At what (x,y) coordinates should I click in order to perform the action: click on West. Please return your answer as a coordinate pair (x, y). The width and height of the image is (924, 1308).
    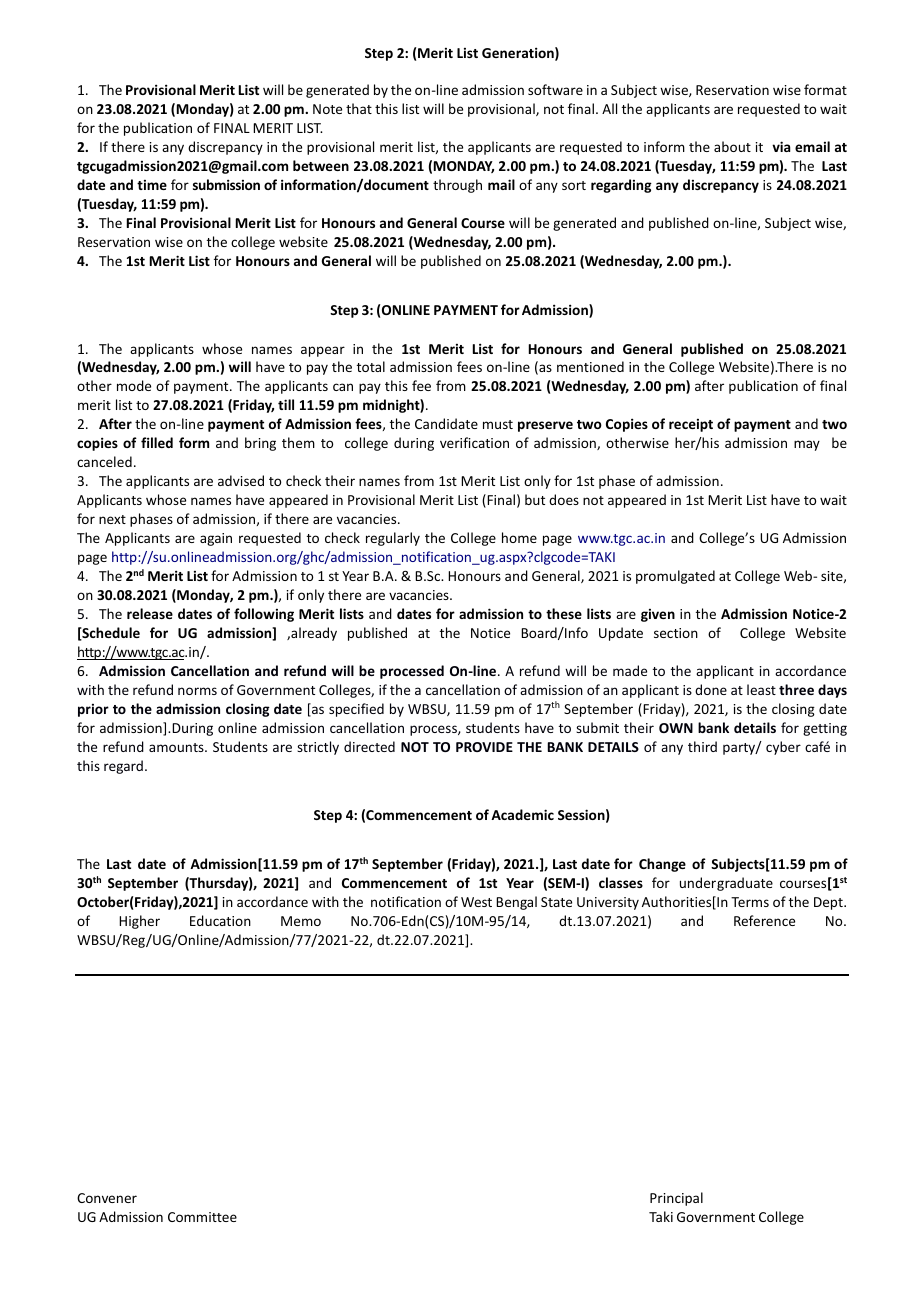
    Looking at the image, I should click on (476, 902).
